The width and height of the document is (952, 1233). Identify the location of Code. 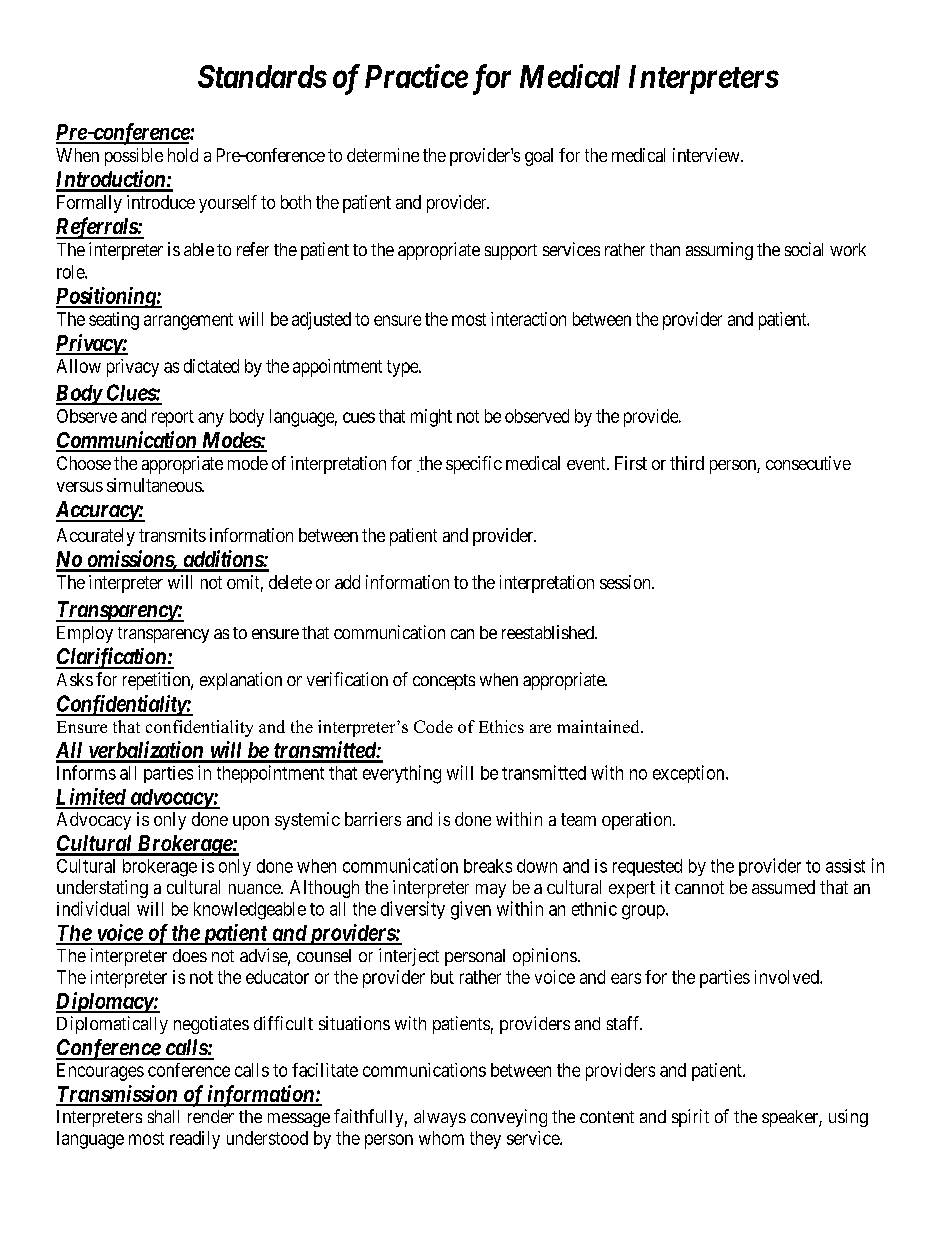
(433, 726).
